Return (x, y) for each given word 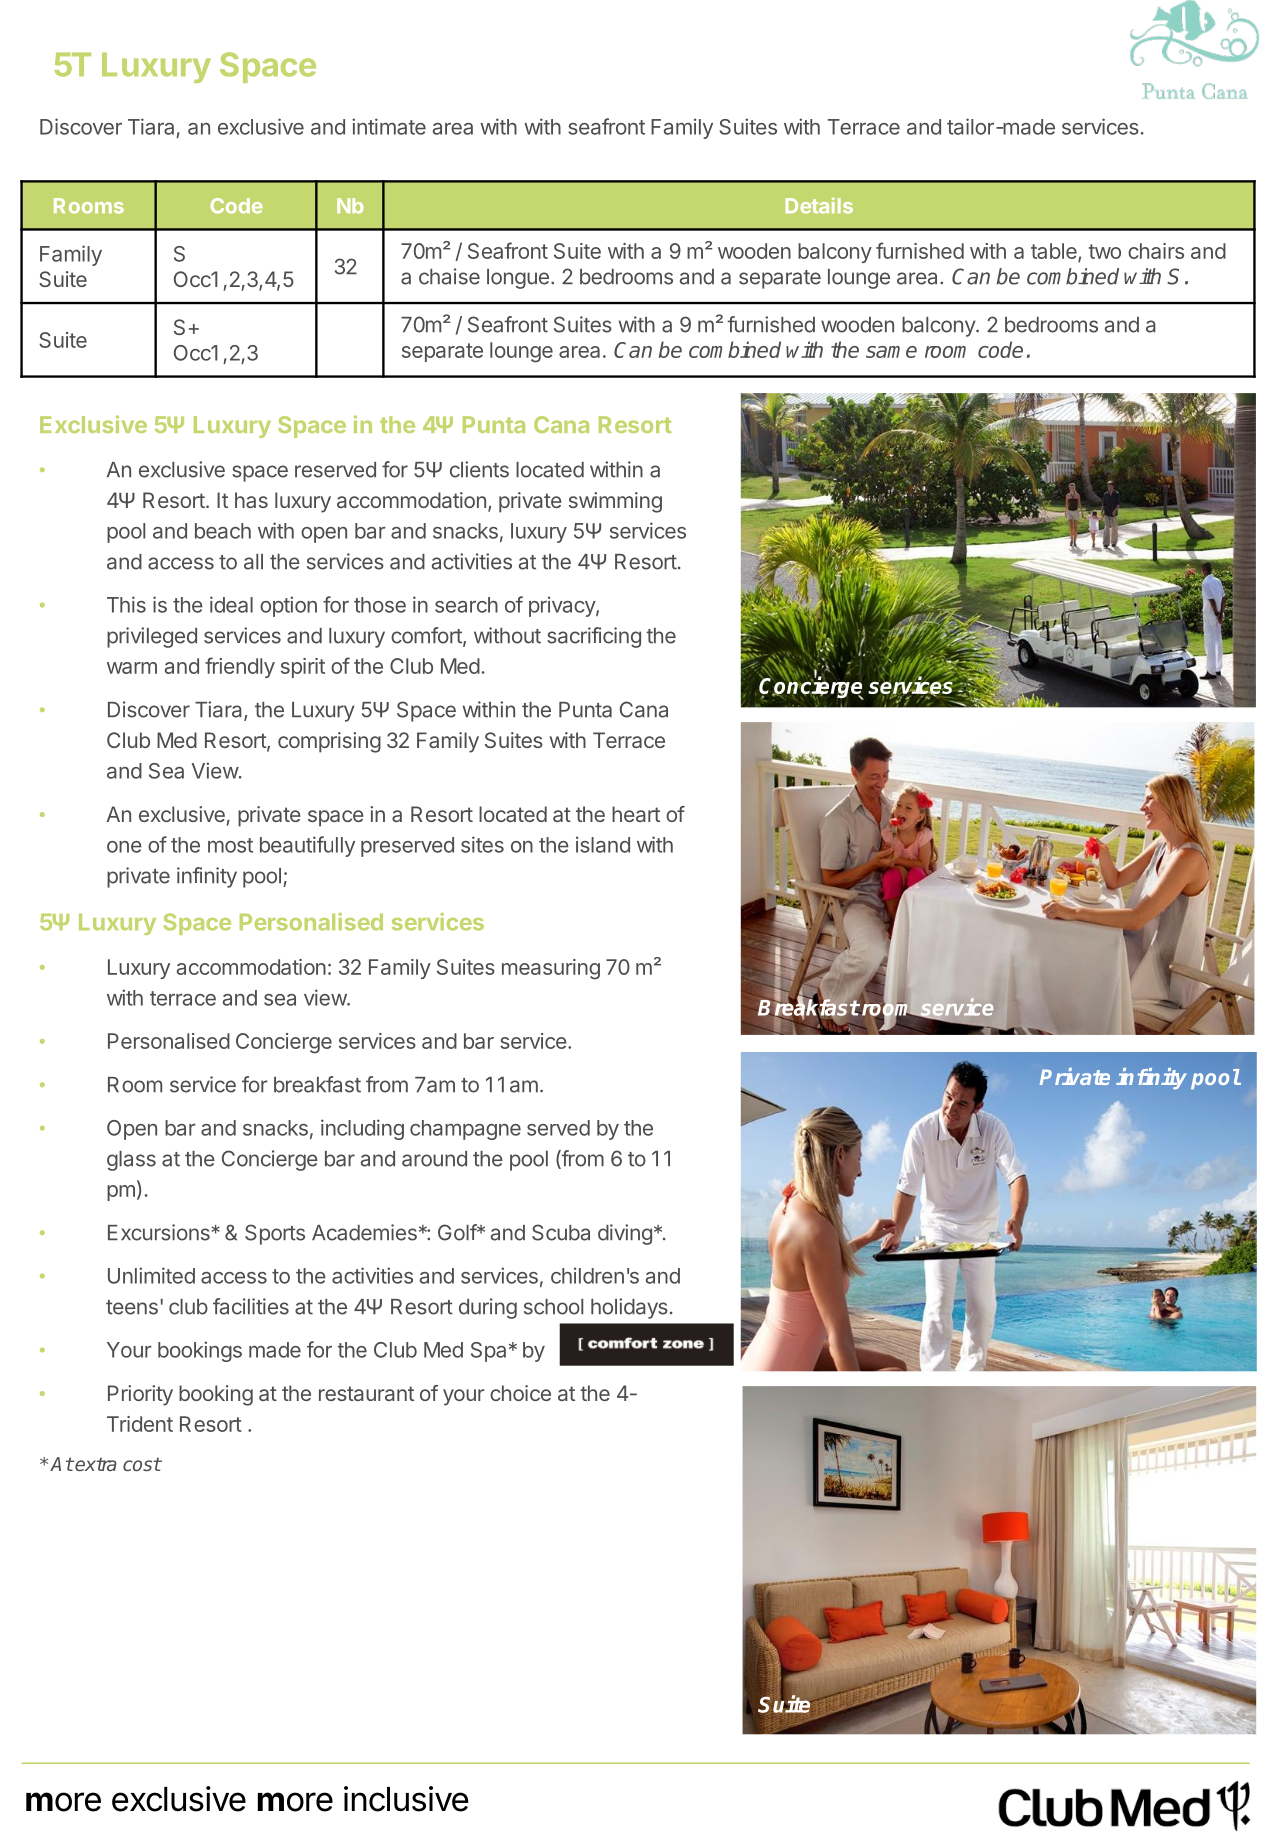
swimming (615, 502)
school (553, 1307)
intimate (389, 126)
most (230, 845)
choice (520, 1393)
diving (625, 1234)
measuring (551, 969)
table (1055, 252)
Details (819, 205)
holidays (629, 1308)
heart (636, 814)
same (891, 352)
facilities (251, 1306)
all (253, 562)
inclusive (406, 1799)
